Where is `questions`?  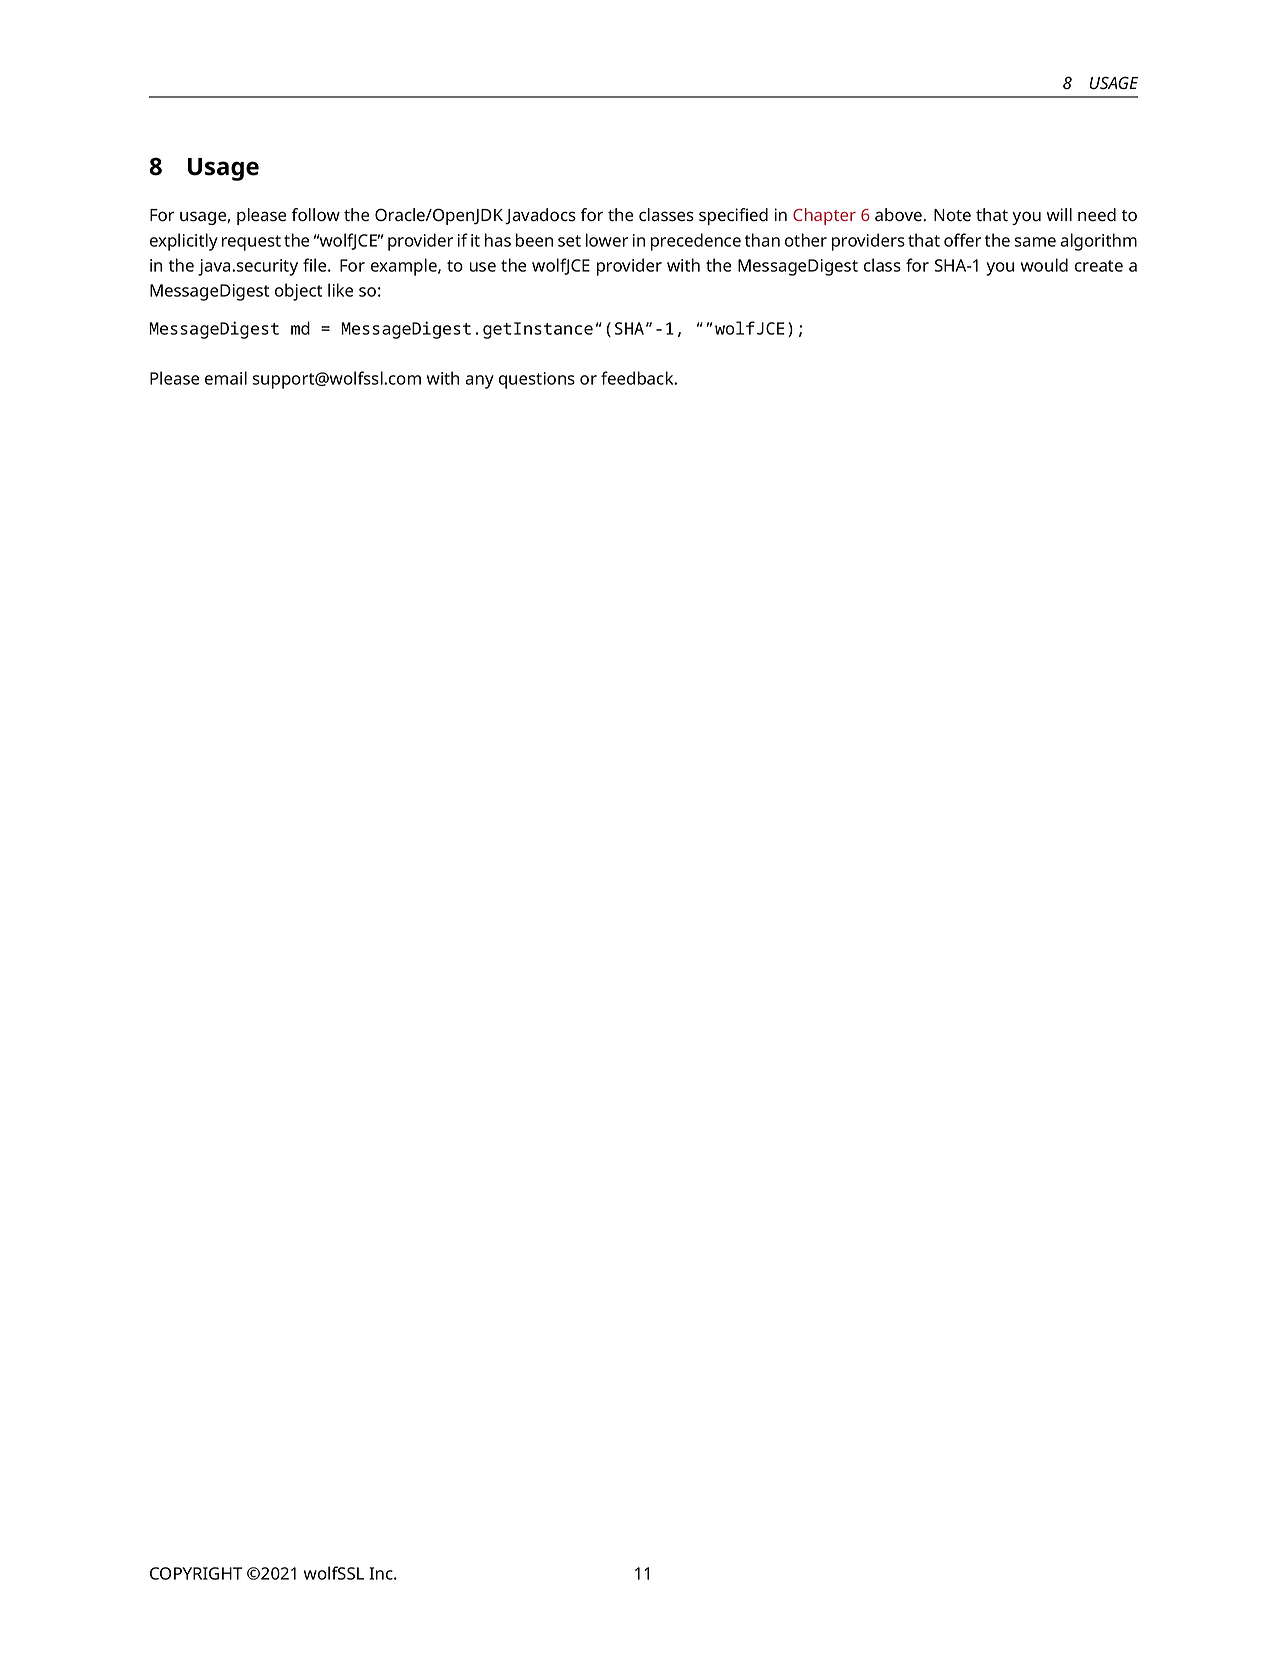 questions is located at coordinates (537, 380).
